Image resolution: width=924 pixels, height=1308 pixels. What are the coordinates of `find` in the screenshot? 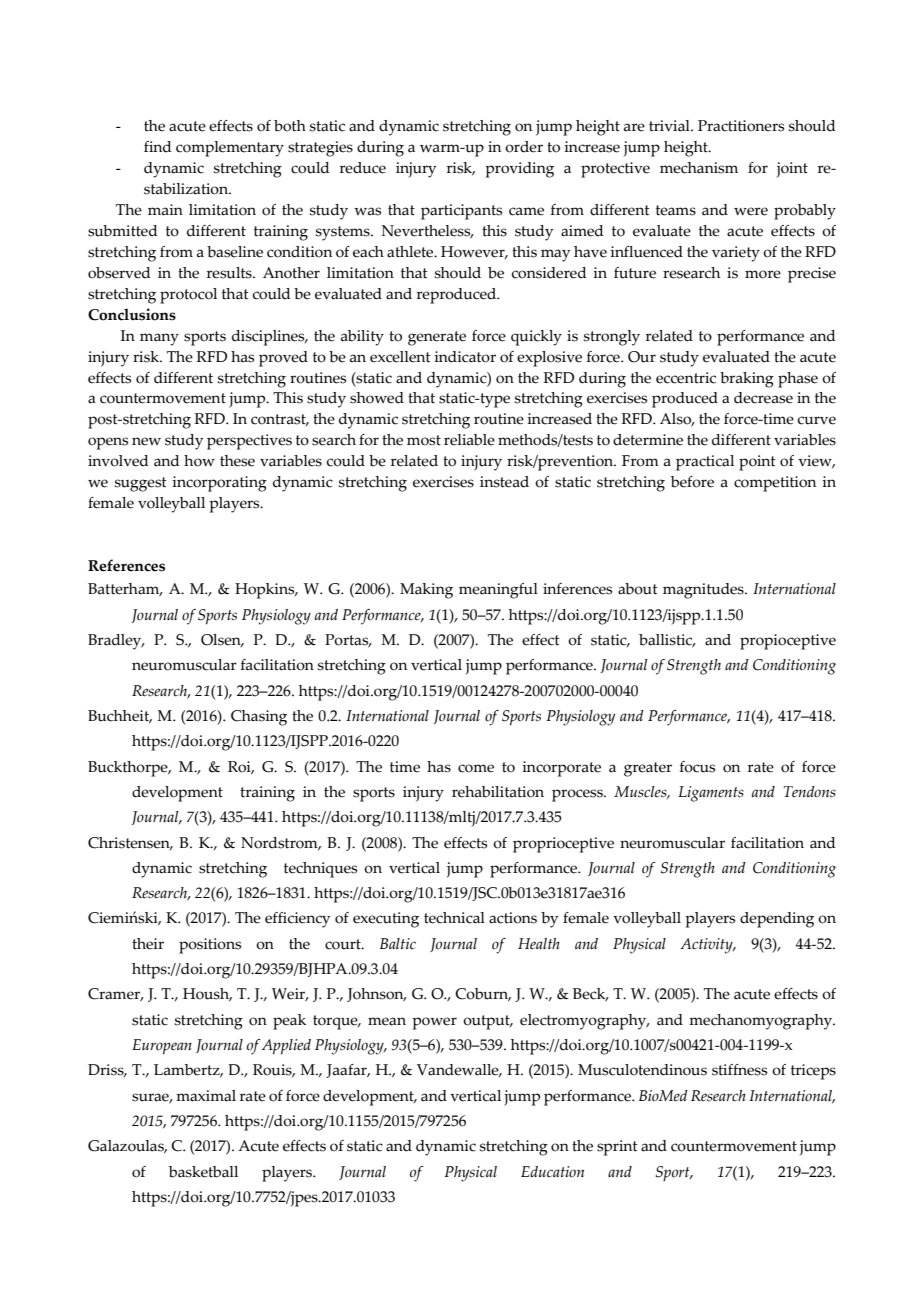 It's located at (157, 147).
